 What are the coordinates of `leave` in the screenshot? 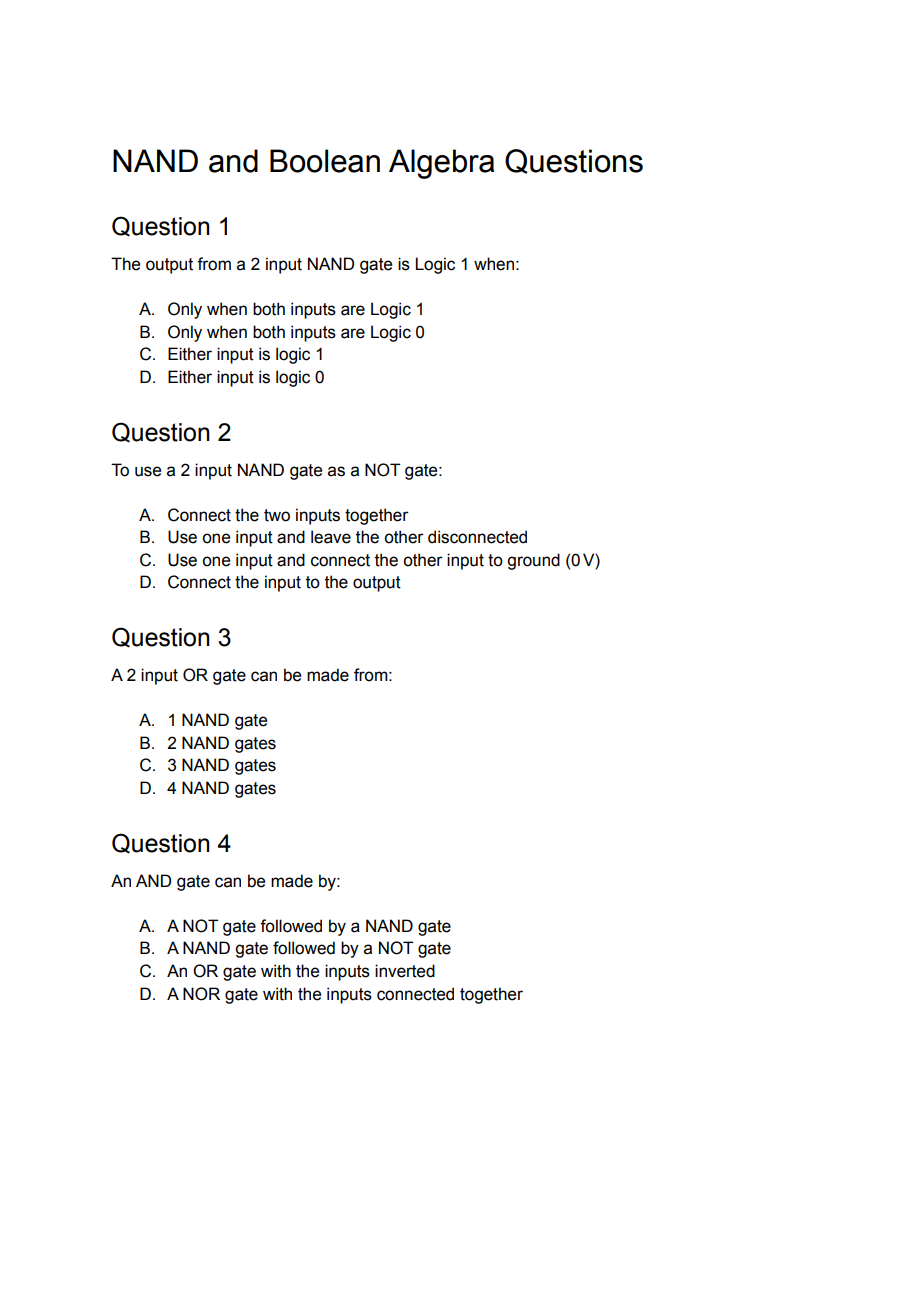 It's located at (331, 537).
